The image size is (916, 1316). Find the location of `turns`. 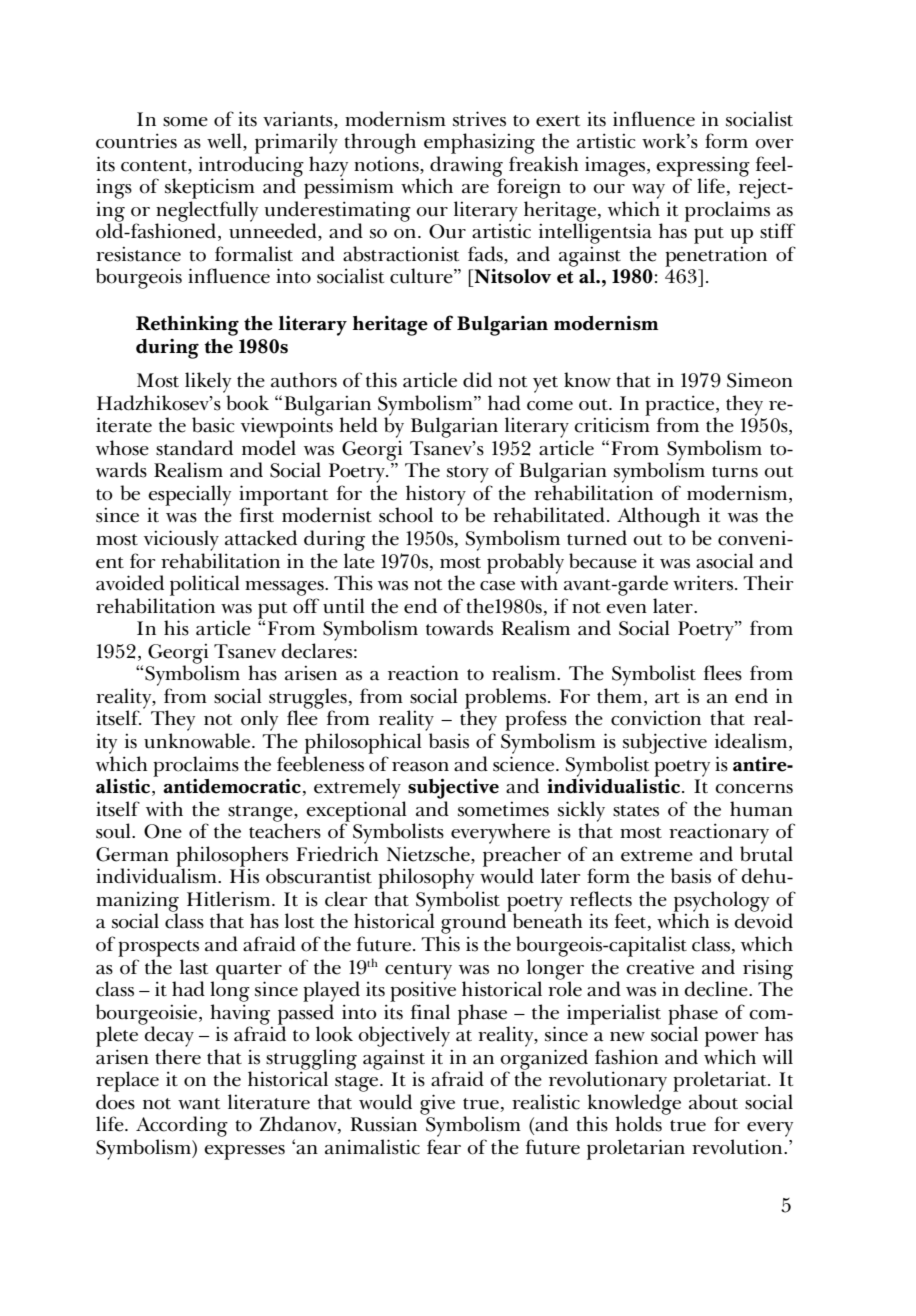

turns is located at coordinates (735, 472).
